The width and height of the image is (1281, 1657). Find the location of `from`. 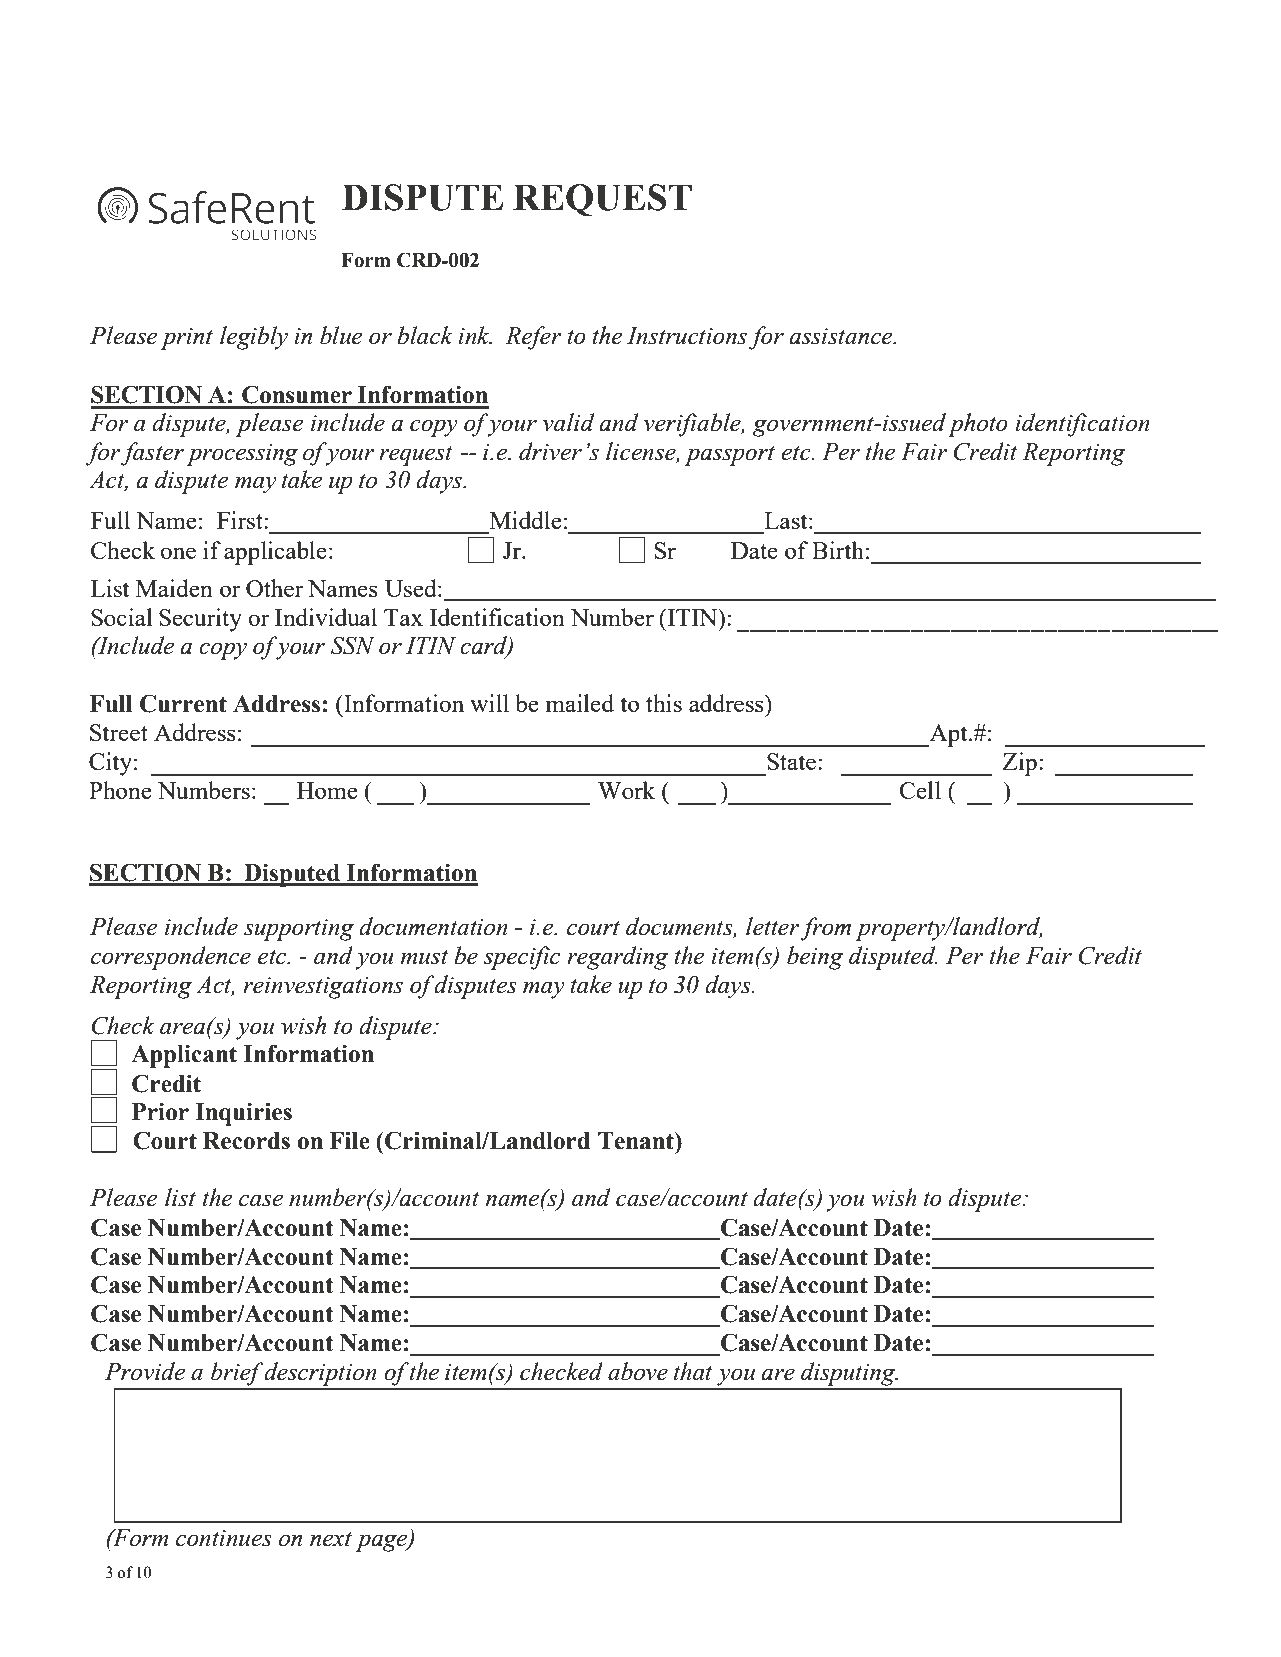

from is located at coordinates (825, 929).
